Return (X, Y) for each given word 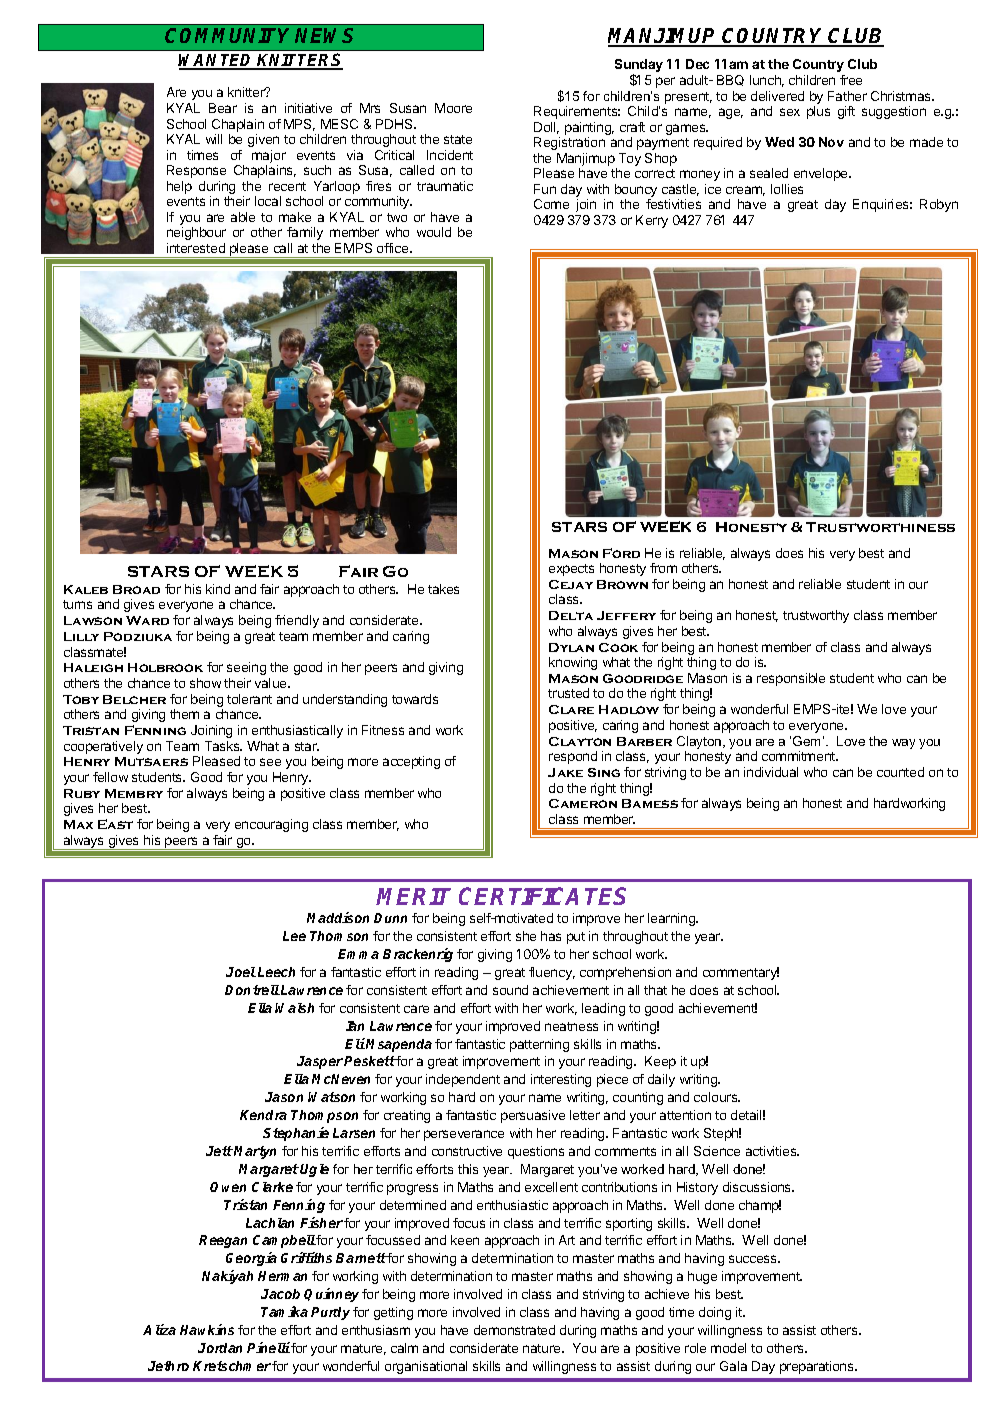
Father (847, 96)
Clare (571, 709)
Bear (223, 108)
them (184, 714)
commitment (800, 756)
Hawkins (207, 1329)
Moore (453, 108)
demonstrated (514, 1330)
